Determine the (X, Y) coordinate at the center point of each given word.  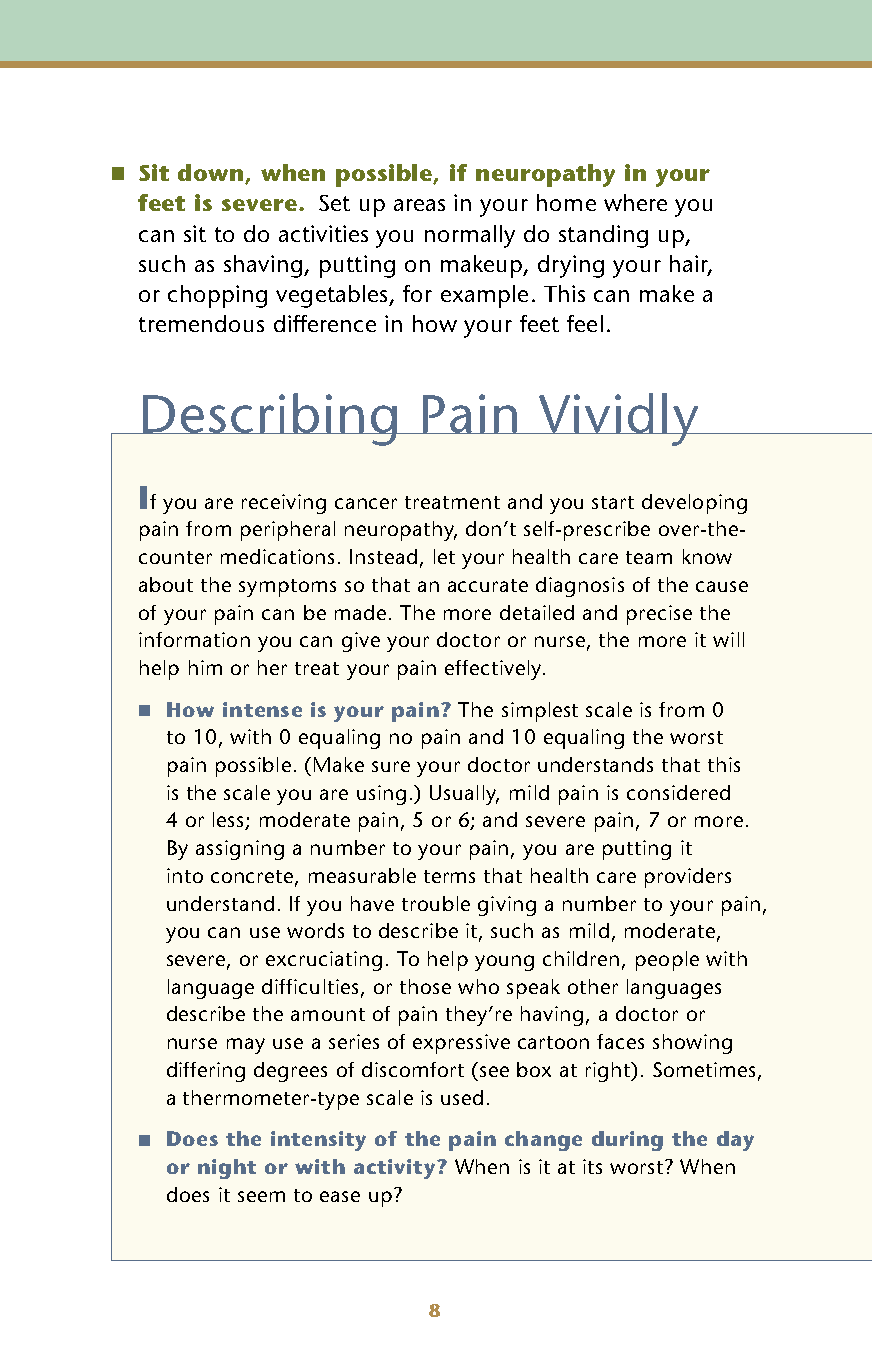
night (227, 1169)
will (728, 639)
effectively (494, 670)
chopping (217, 296)
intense (262, 709)
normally (470, 236)
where (635, 202)
